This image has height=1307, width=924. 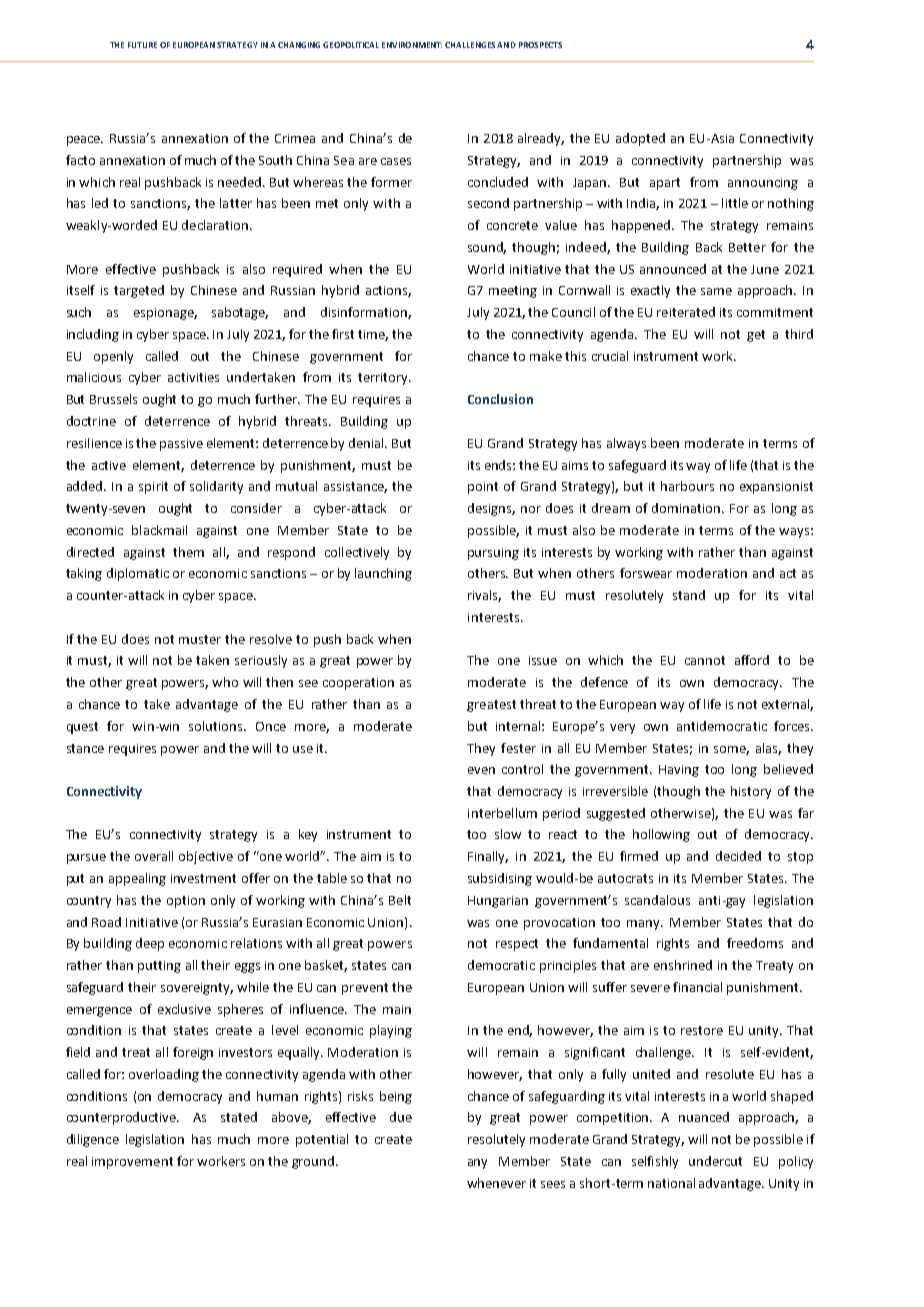 I want to click on improvement, so click(x=132, y=1163).
